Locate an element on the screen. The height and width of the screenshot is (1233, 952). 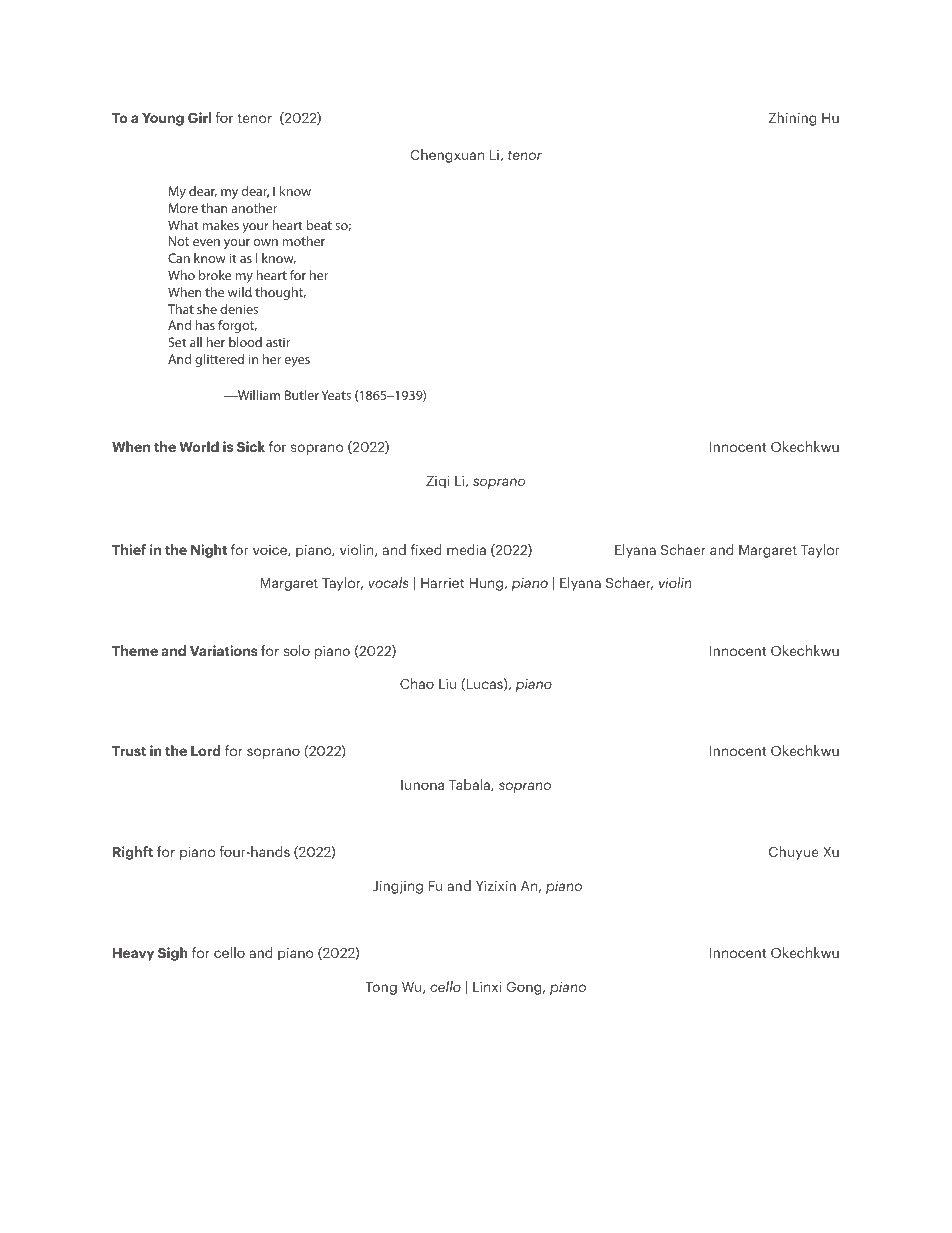
solo is located at coordinates (296, 650).
